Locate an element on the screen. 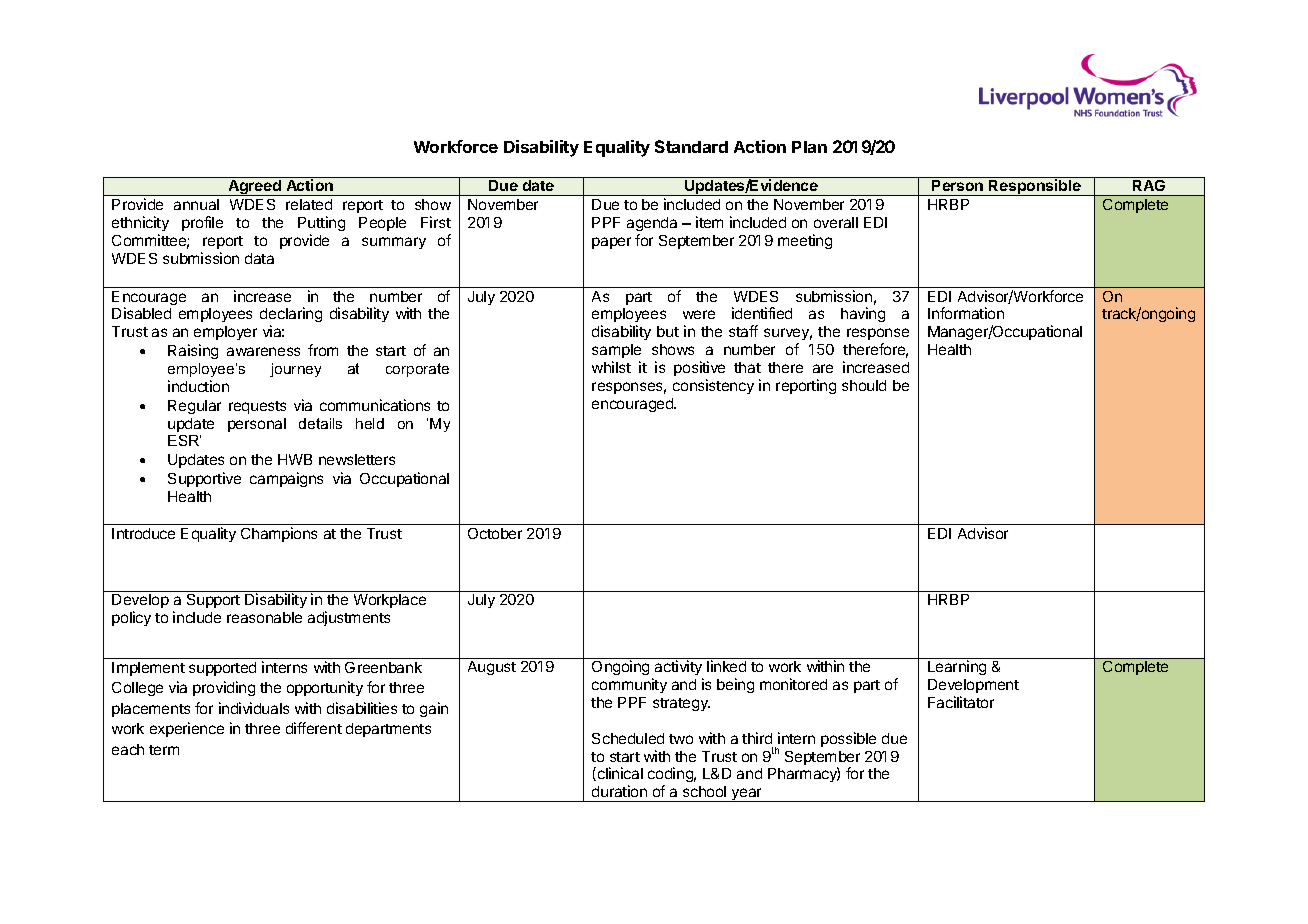 This screenshot has height=924, width=1308. Champions is located at coordinates (279, 534).
